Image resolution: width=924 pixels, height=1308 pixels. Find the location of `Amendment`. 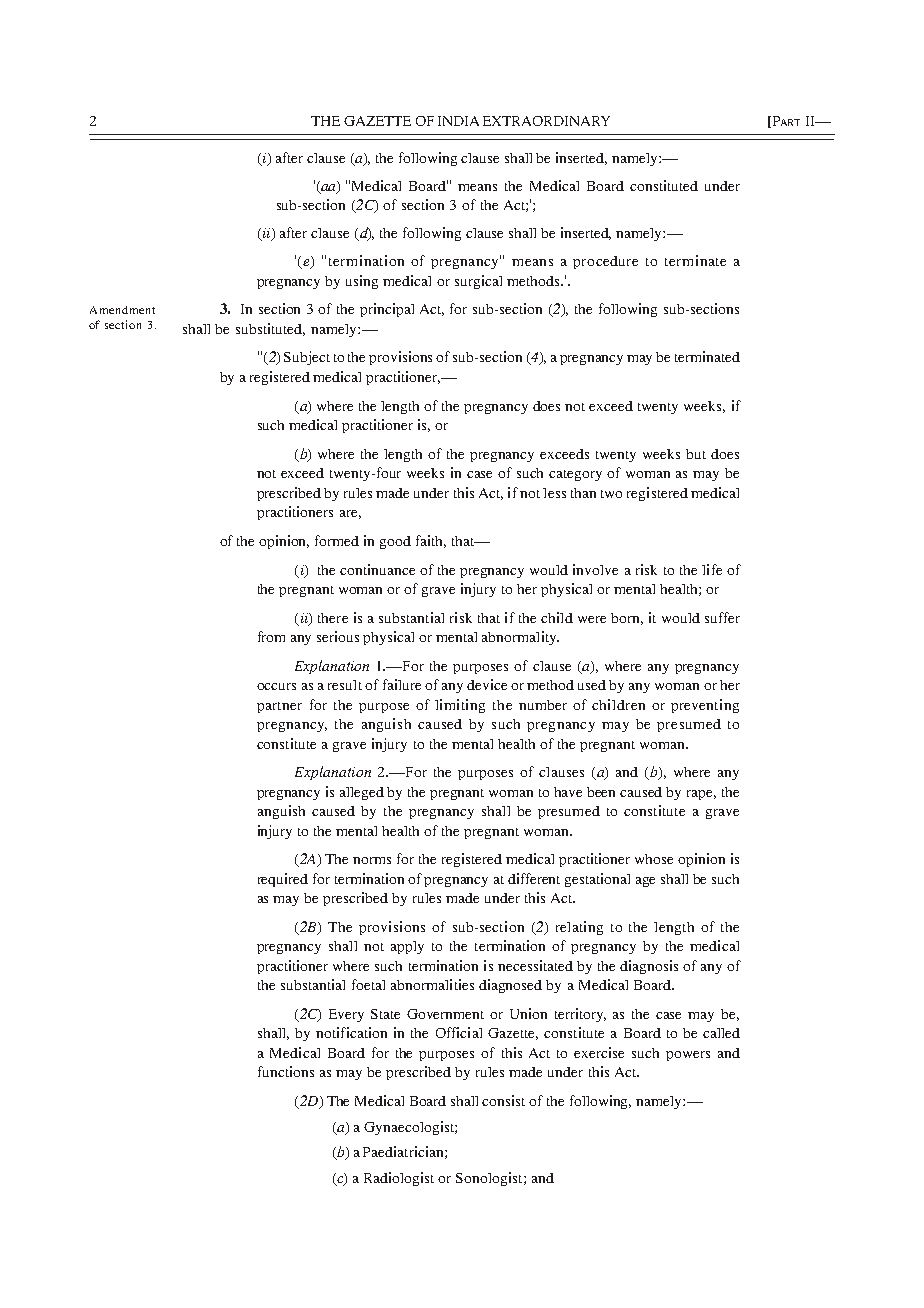

Amendment is located at coordinates (122, 310).
